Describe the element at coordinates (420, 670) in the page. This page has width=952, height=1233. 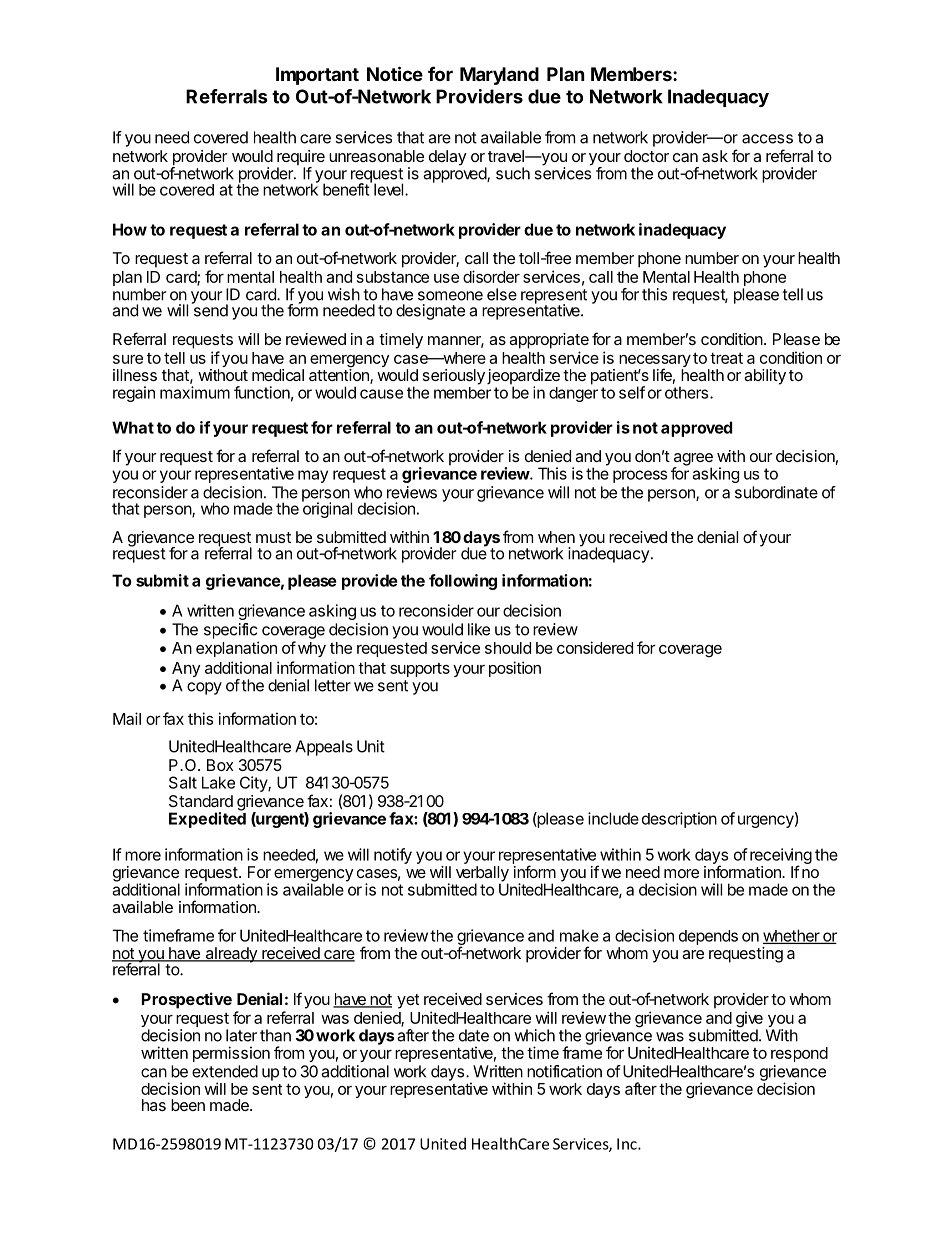
I see `supports` at that location.
